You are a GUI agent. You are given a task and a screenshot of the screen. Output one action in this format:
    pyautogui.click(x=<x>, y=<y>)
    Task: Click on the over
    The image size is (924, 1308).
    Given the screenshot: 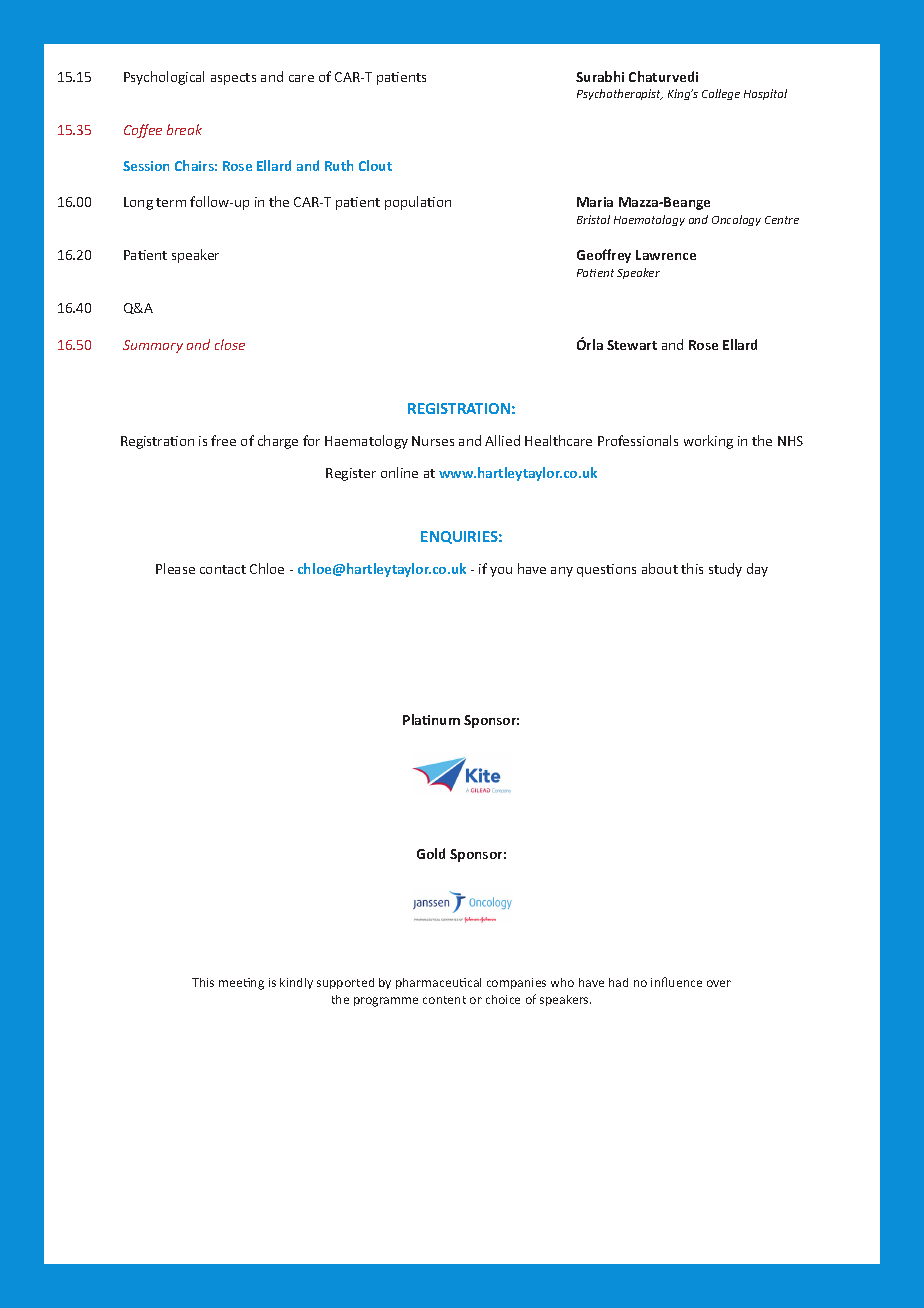 What is the action you would take?
    pyautogui.click(x=719, y=983)
